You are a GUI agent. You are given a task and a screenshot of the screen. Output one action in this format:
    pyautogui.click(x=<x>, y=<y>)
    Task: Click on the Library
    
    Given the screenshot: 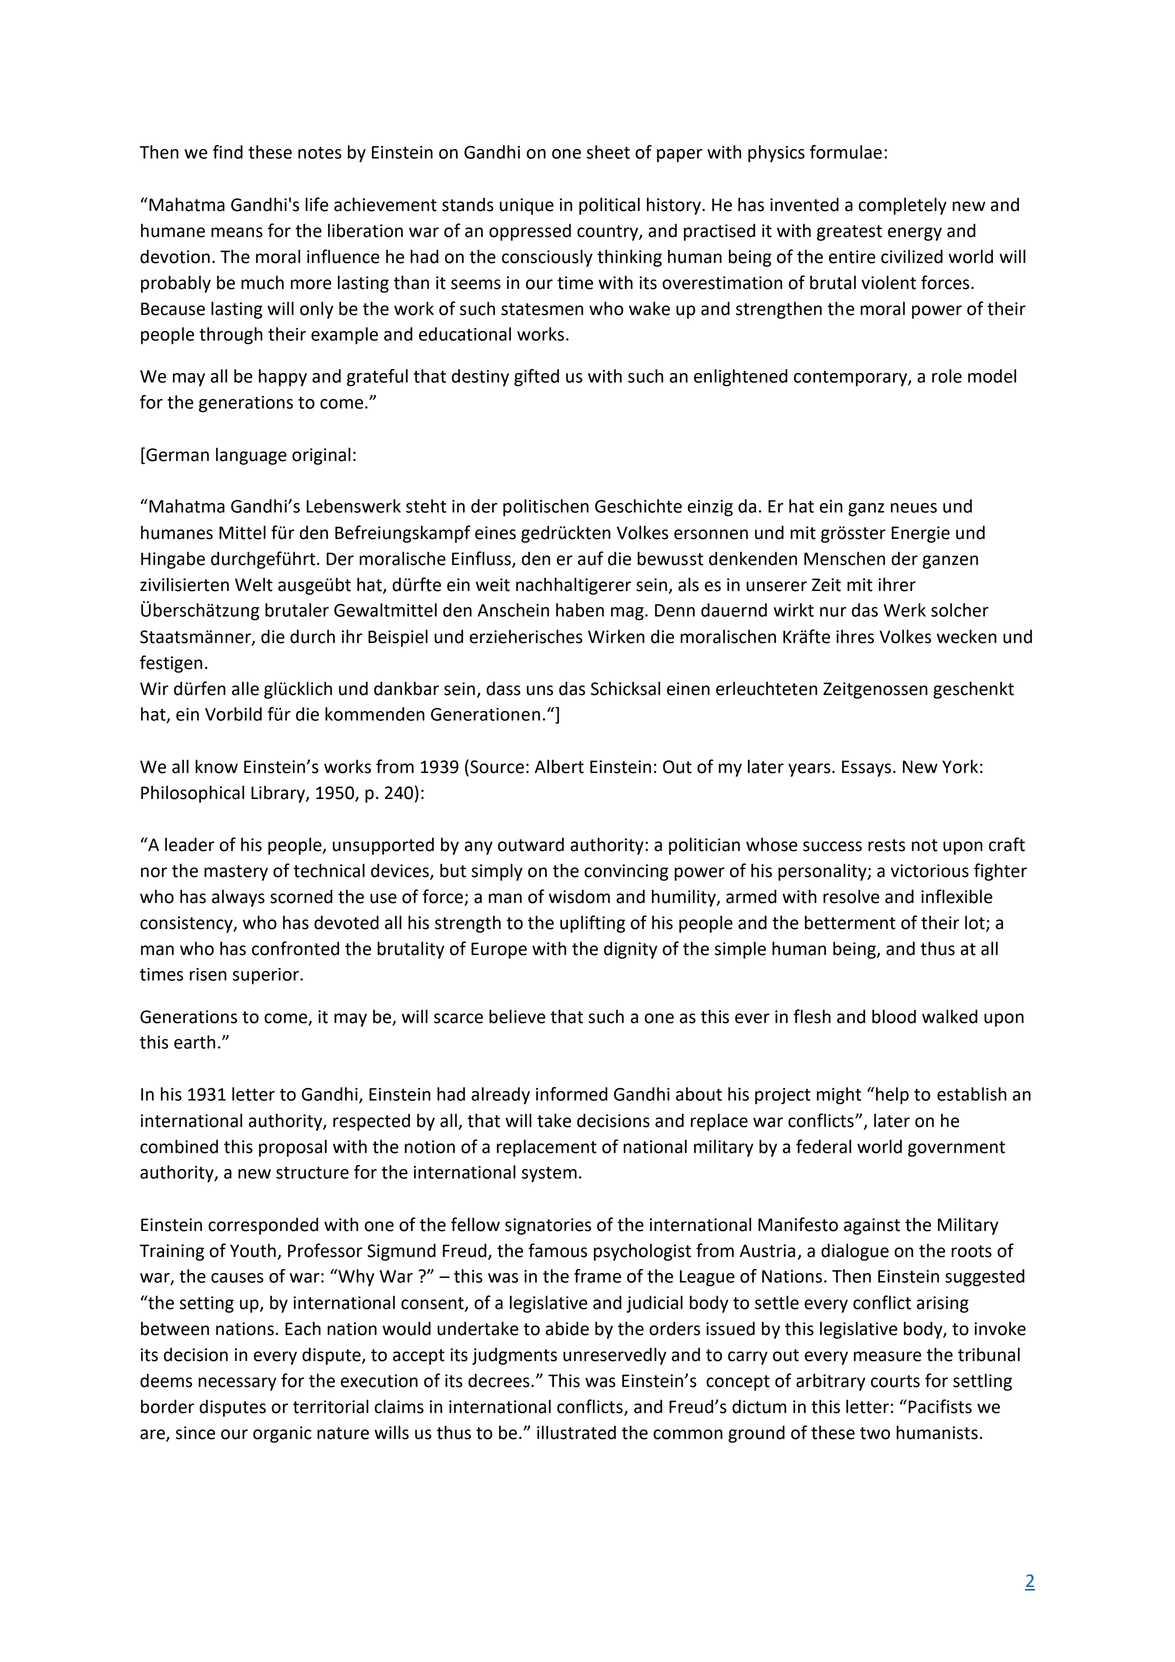 What is the action you would take?
    pyautogui.click(x=279, y=794)
